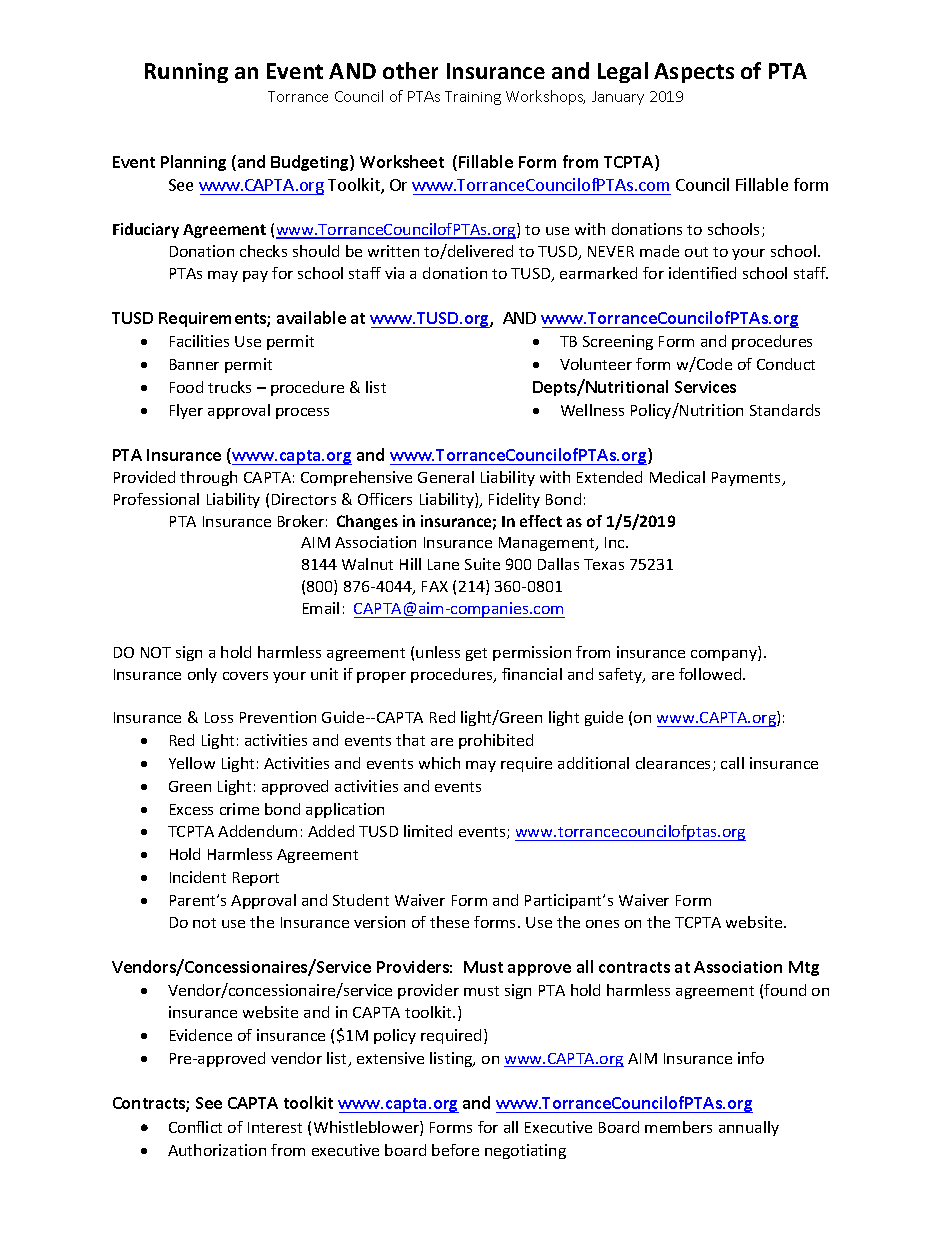  What do you see at coordinates (694, 73) in the screenshot?
I see `Aspects` at bounding box center [694, 73].
